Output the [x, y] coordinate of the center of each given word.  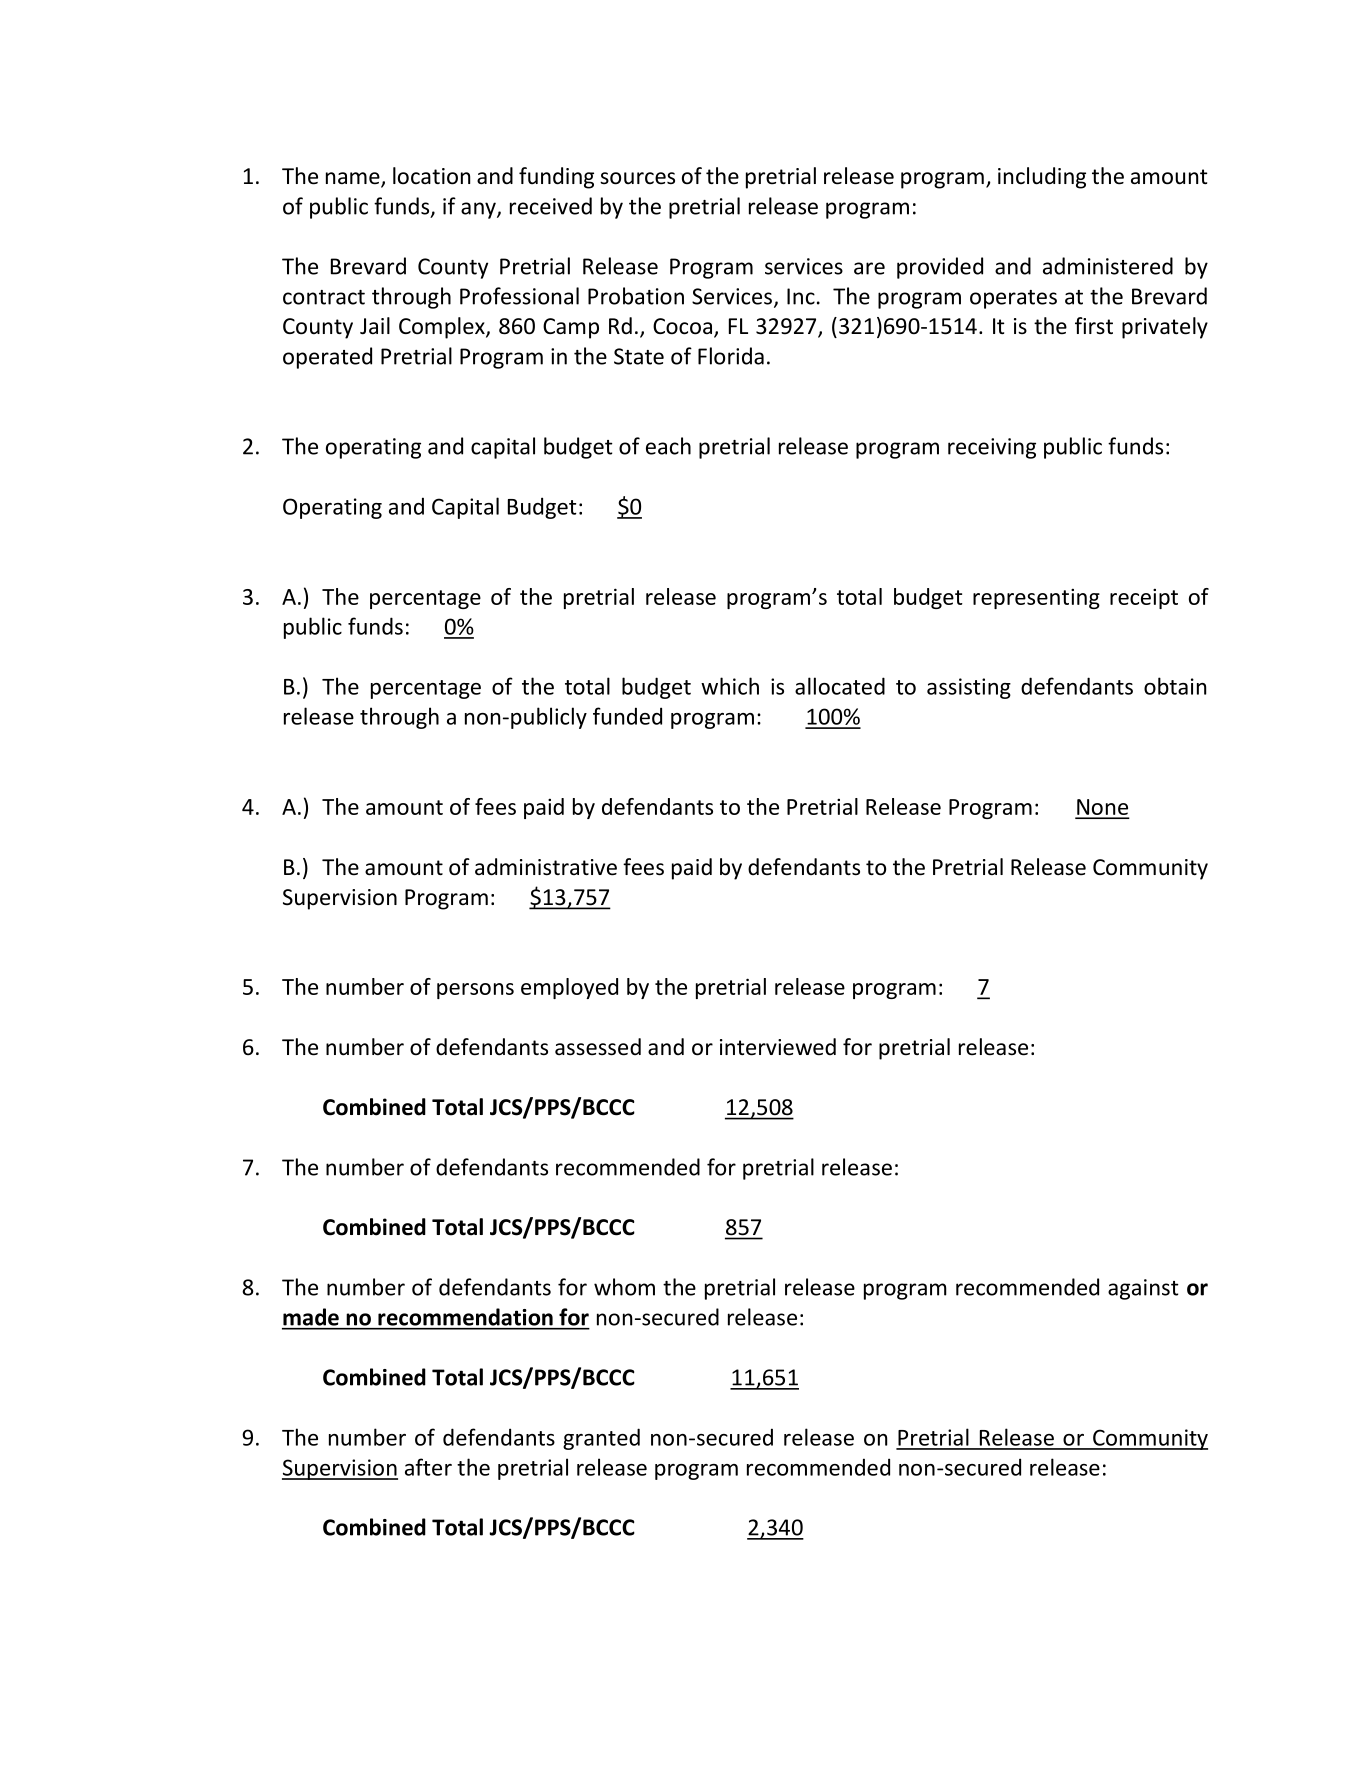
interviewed [778, 1047]
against [1143, 1289]
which [730, 686]
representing [1036, 598]
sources [637, 178]
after [428, 1467]
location [431, 176]
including [1042, 178]
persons [475, 991]
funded [627, 716]
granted [601, 1439]
